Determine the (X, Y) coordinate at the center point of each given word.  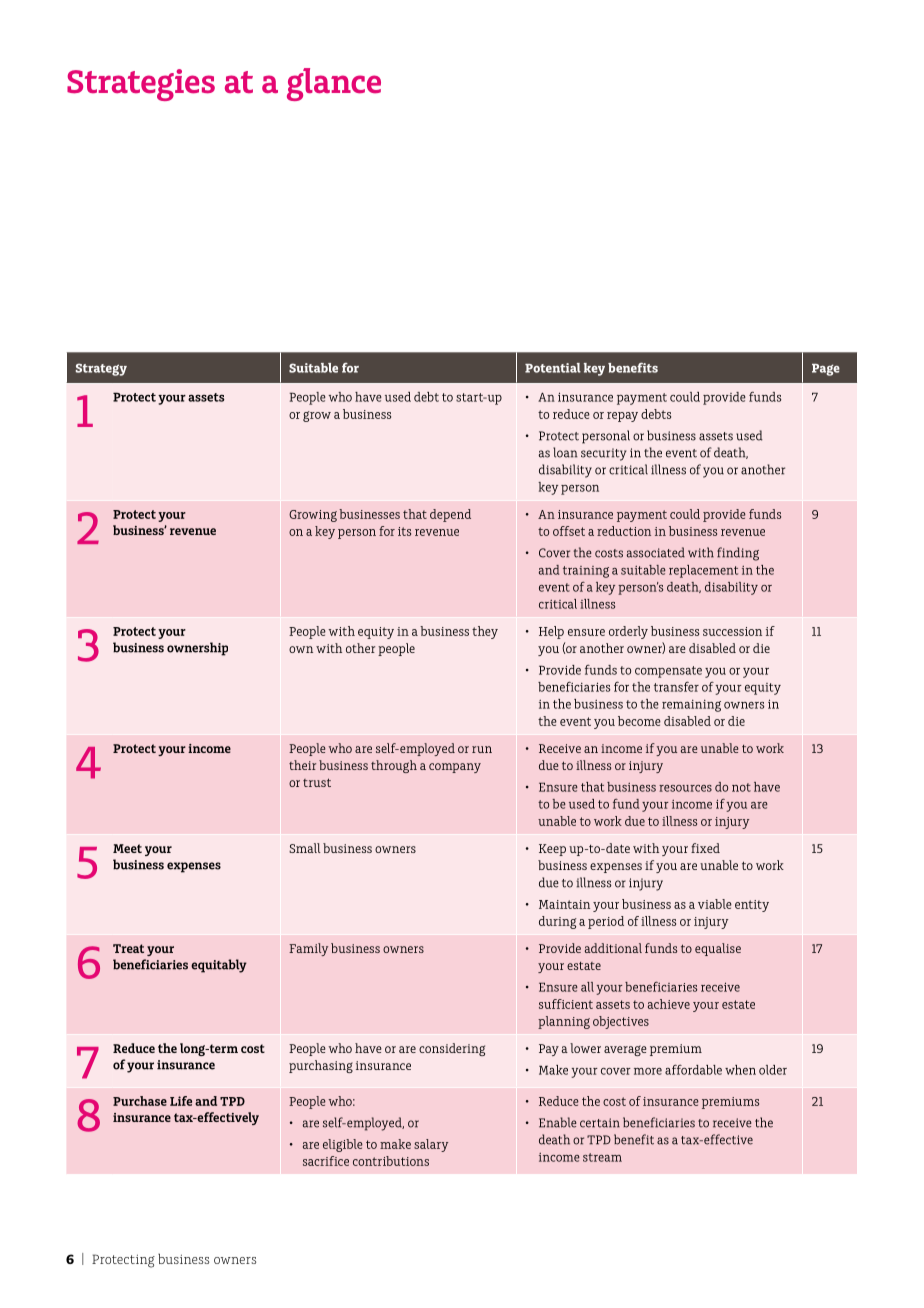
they (485, 632)
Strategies (141, 85)
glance (334, 84)
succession (732, 631)
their (302, 765)
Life (181, 1101)
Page (826, 370)
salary (431, 1145)
